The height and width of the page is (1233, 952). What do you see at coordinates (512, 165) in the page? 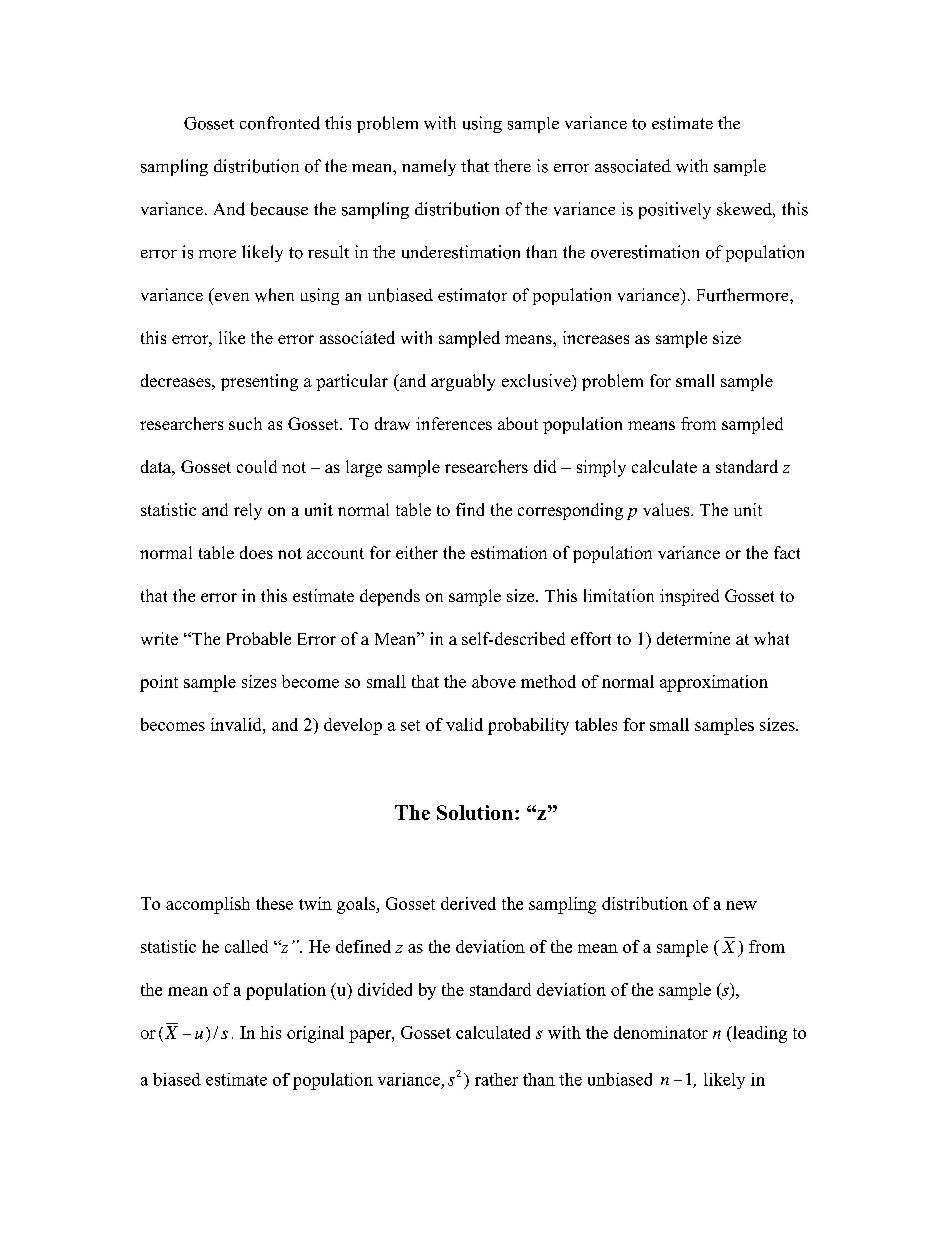
I see `there` at bounding box center [512, 165].
